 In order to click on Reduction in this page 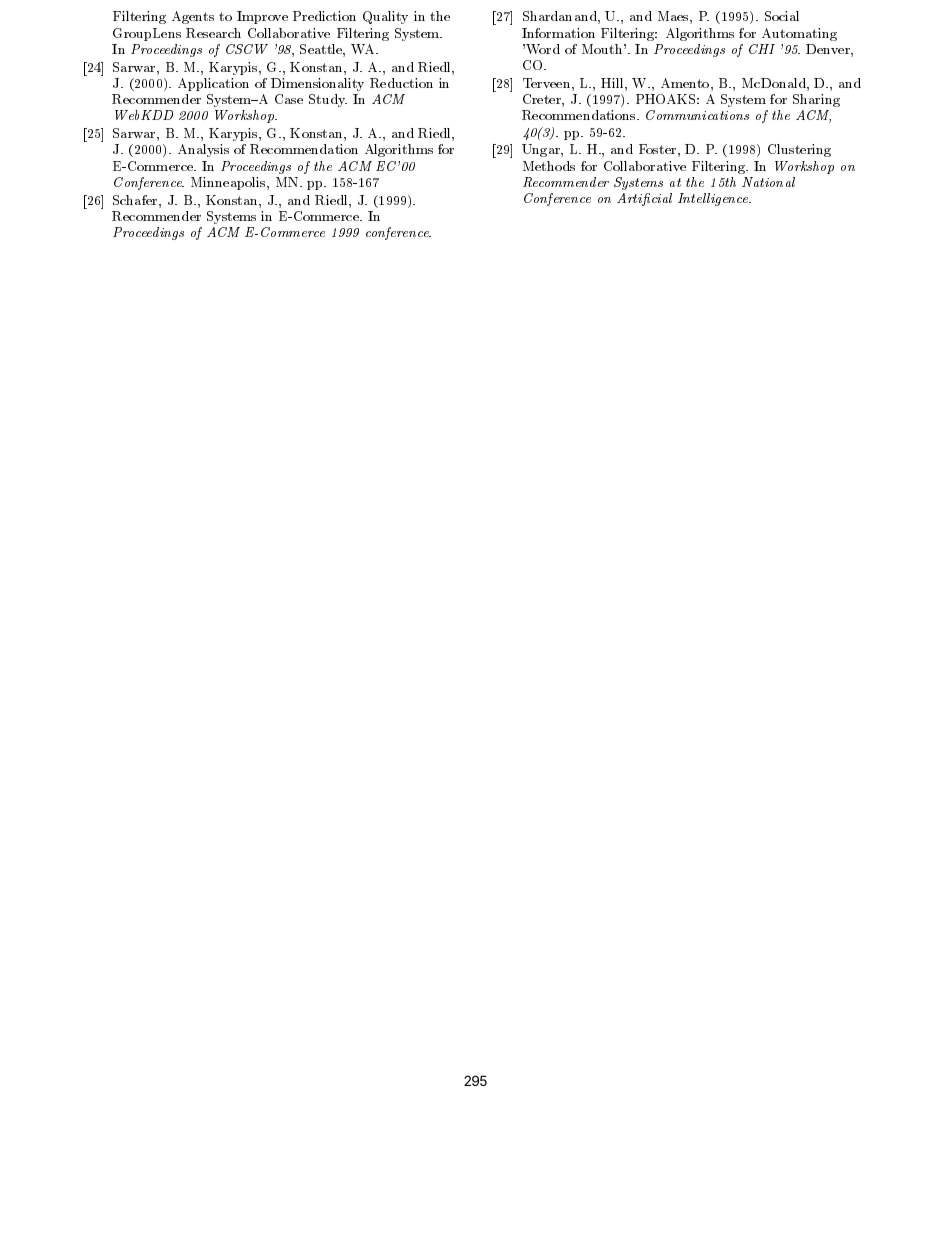, I will do `click(401, 83)`.
